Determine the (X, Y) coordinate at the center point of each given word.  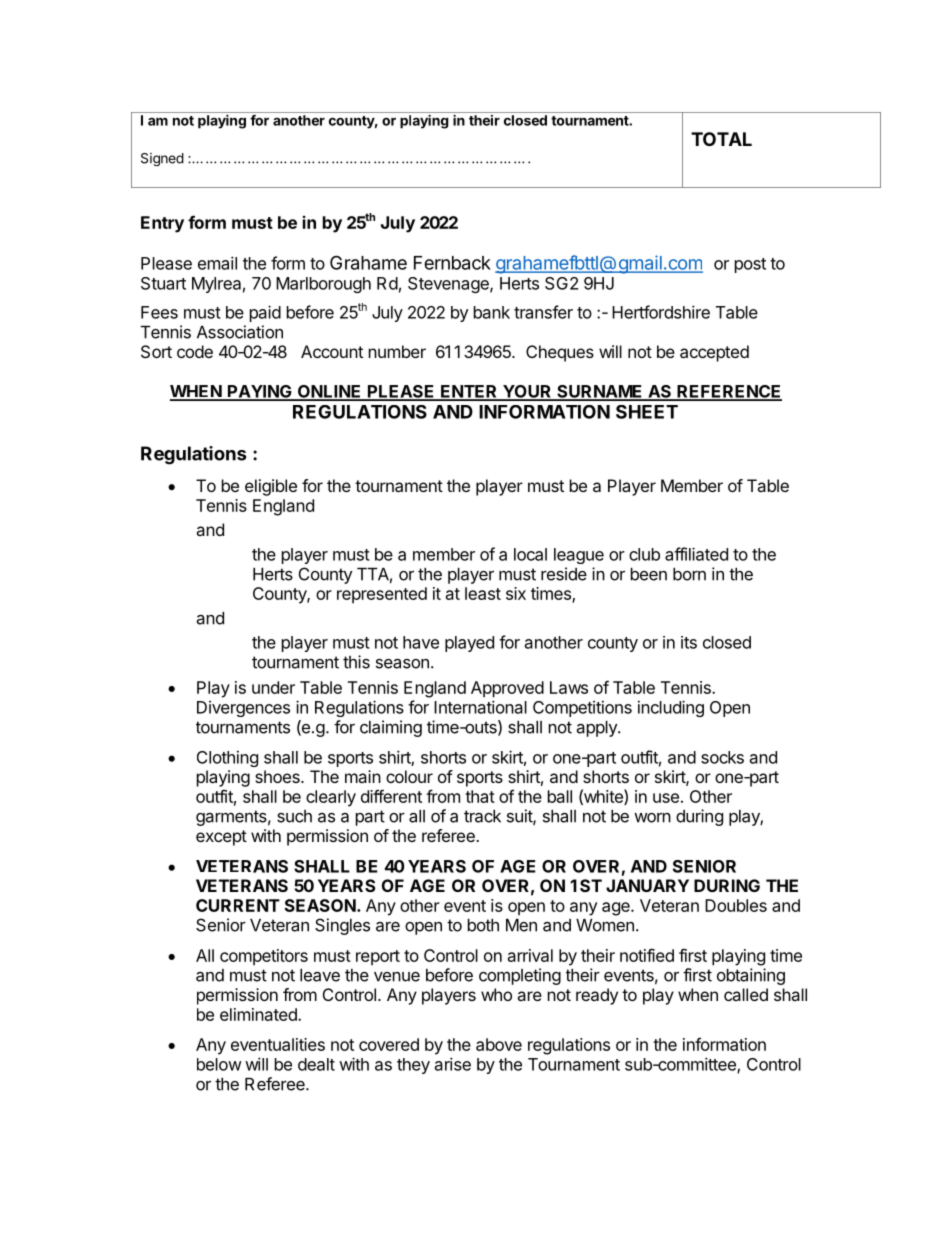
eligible (271, 487)
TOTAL (721, 139)
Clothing (227, 758)
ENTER (469, 392)
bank (492, 312)
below (219, 1064)
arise (453, 1064)
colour (409, 776)
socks (722, 757)
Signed (162, 159)
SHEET (647, 412)
